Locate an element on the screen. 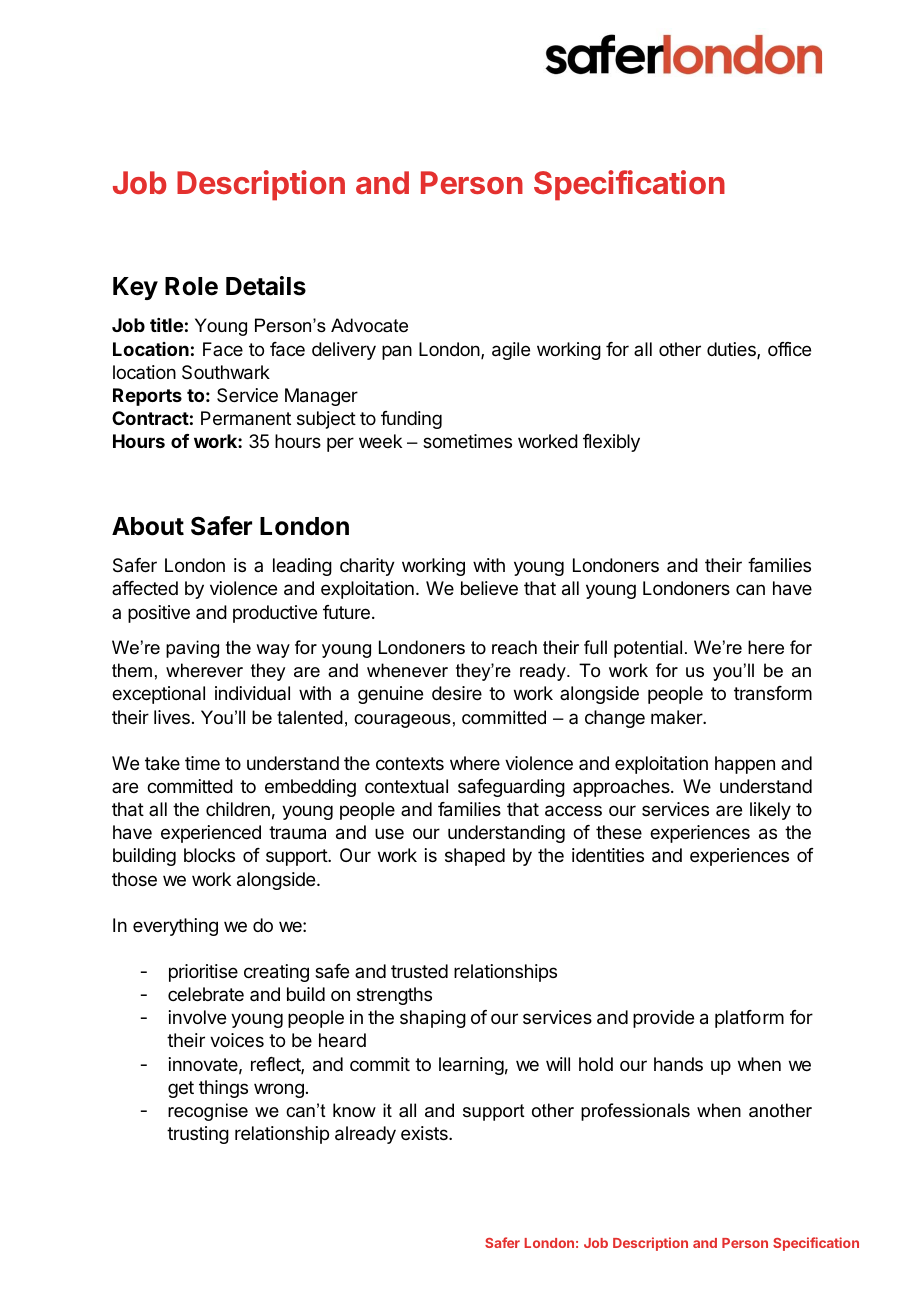  recognise is located at coordinates (208, 1112).
